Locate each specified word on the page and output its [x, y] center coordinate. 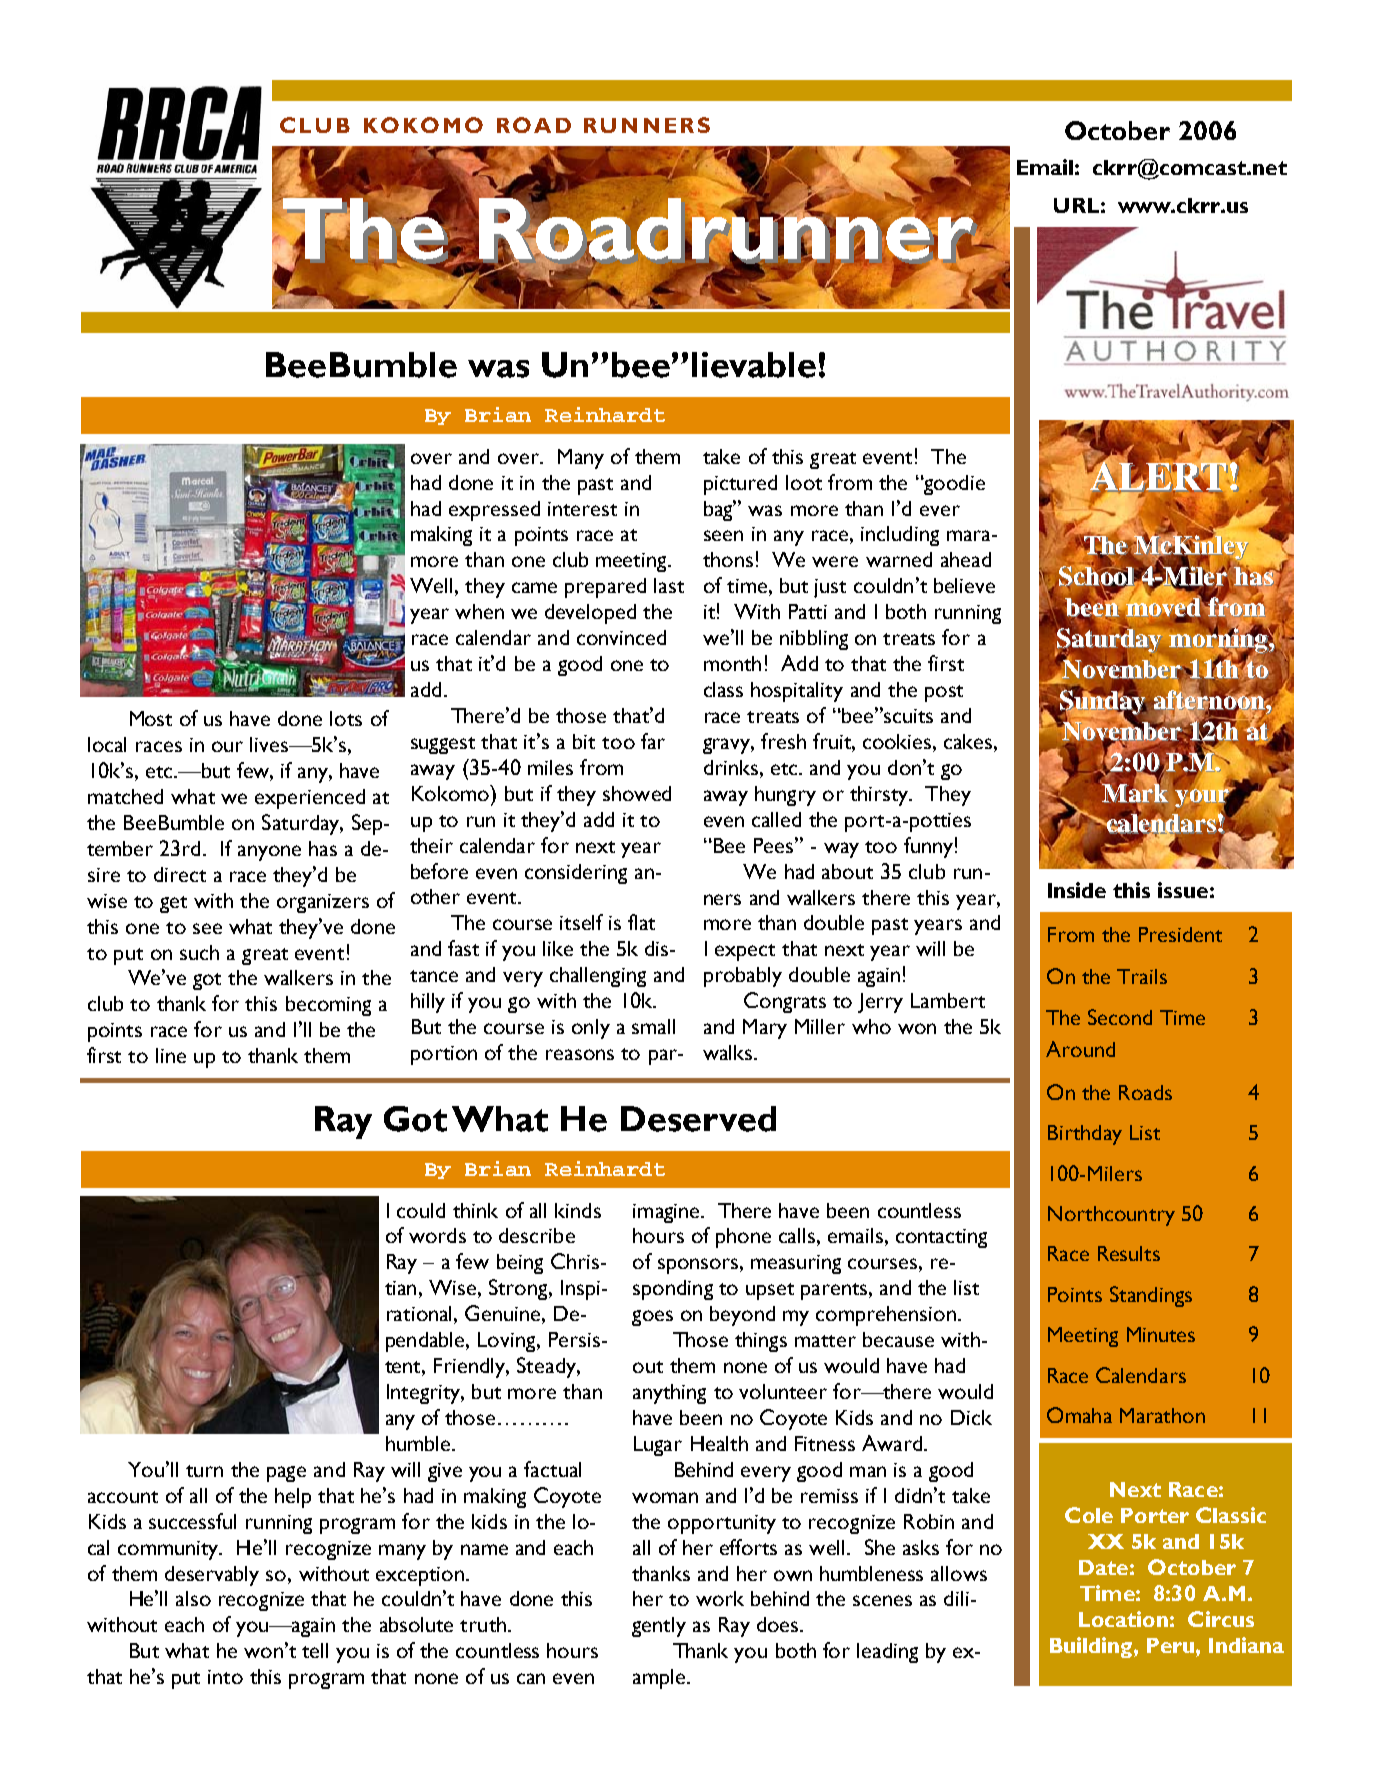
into [225, 1677]
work [720, 1598]
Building [1091, 1647]
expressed [494, 511]
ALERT [1157, 475]
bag [720, 510]
